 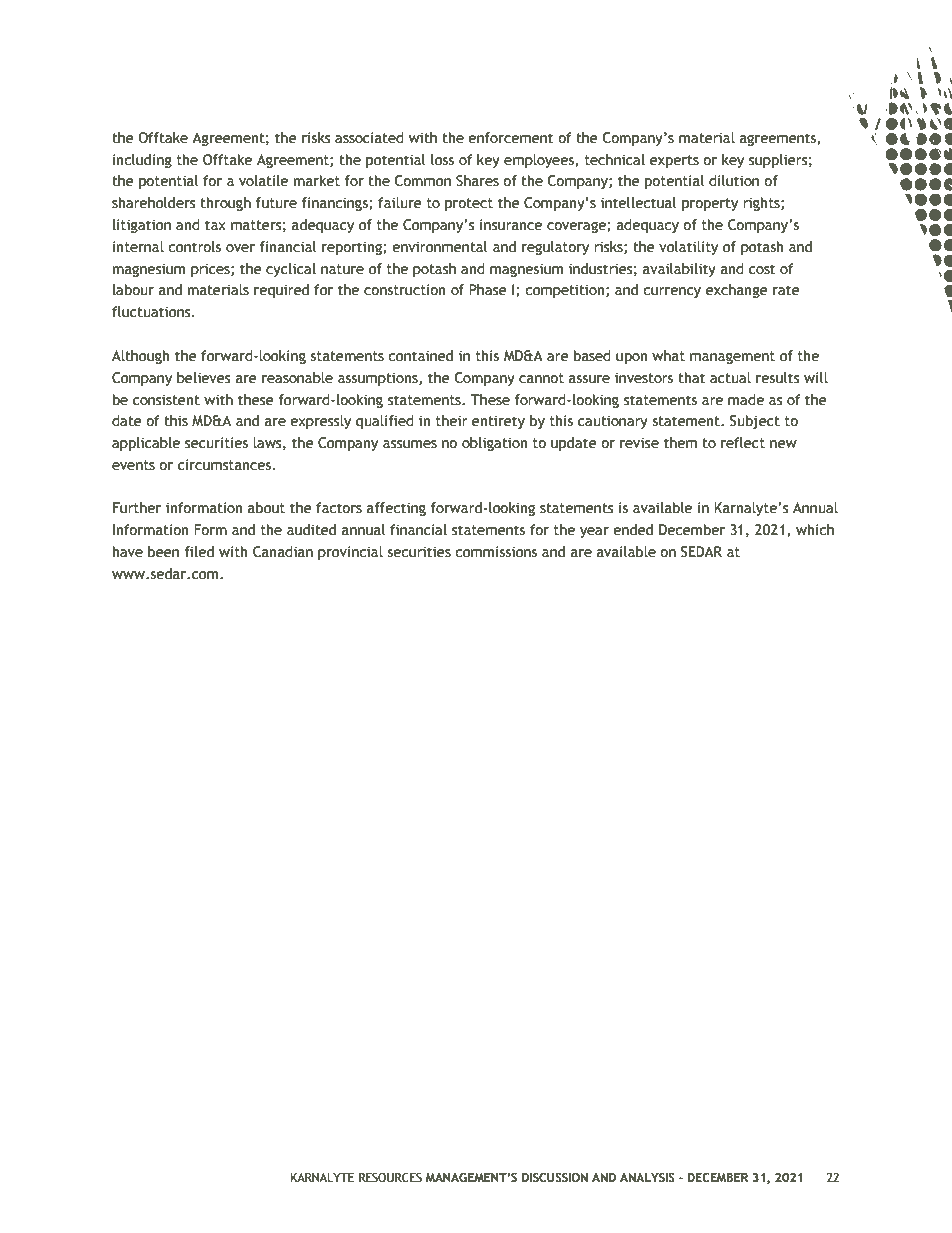 I want to click on been, so click(x=163, y=552).
